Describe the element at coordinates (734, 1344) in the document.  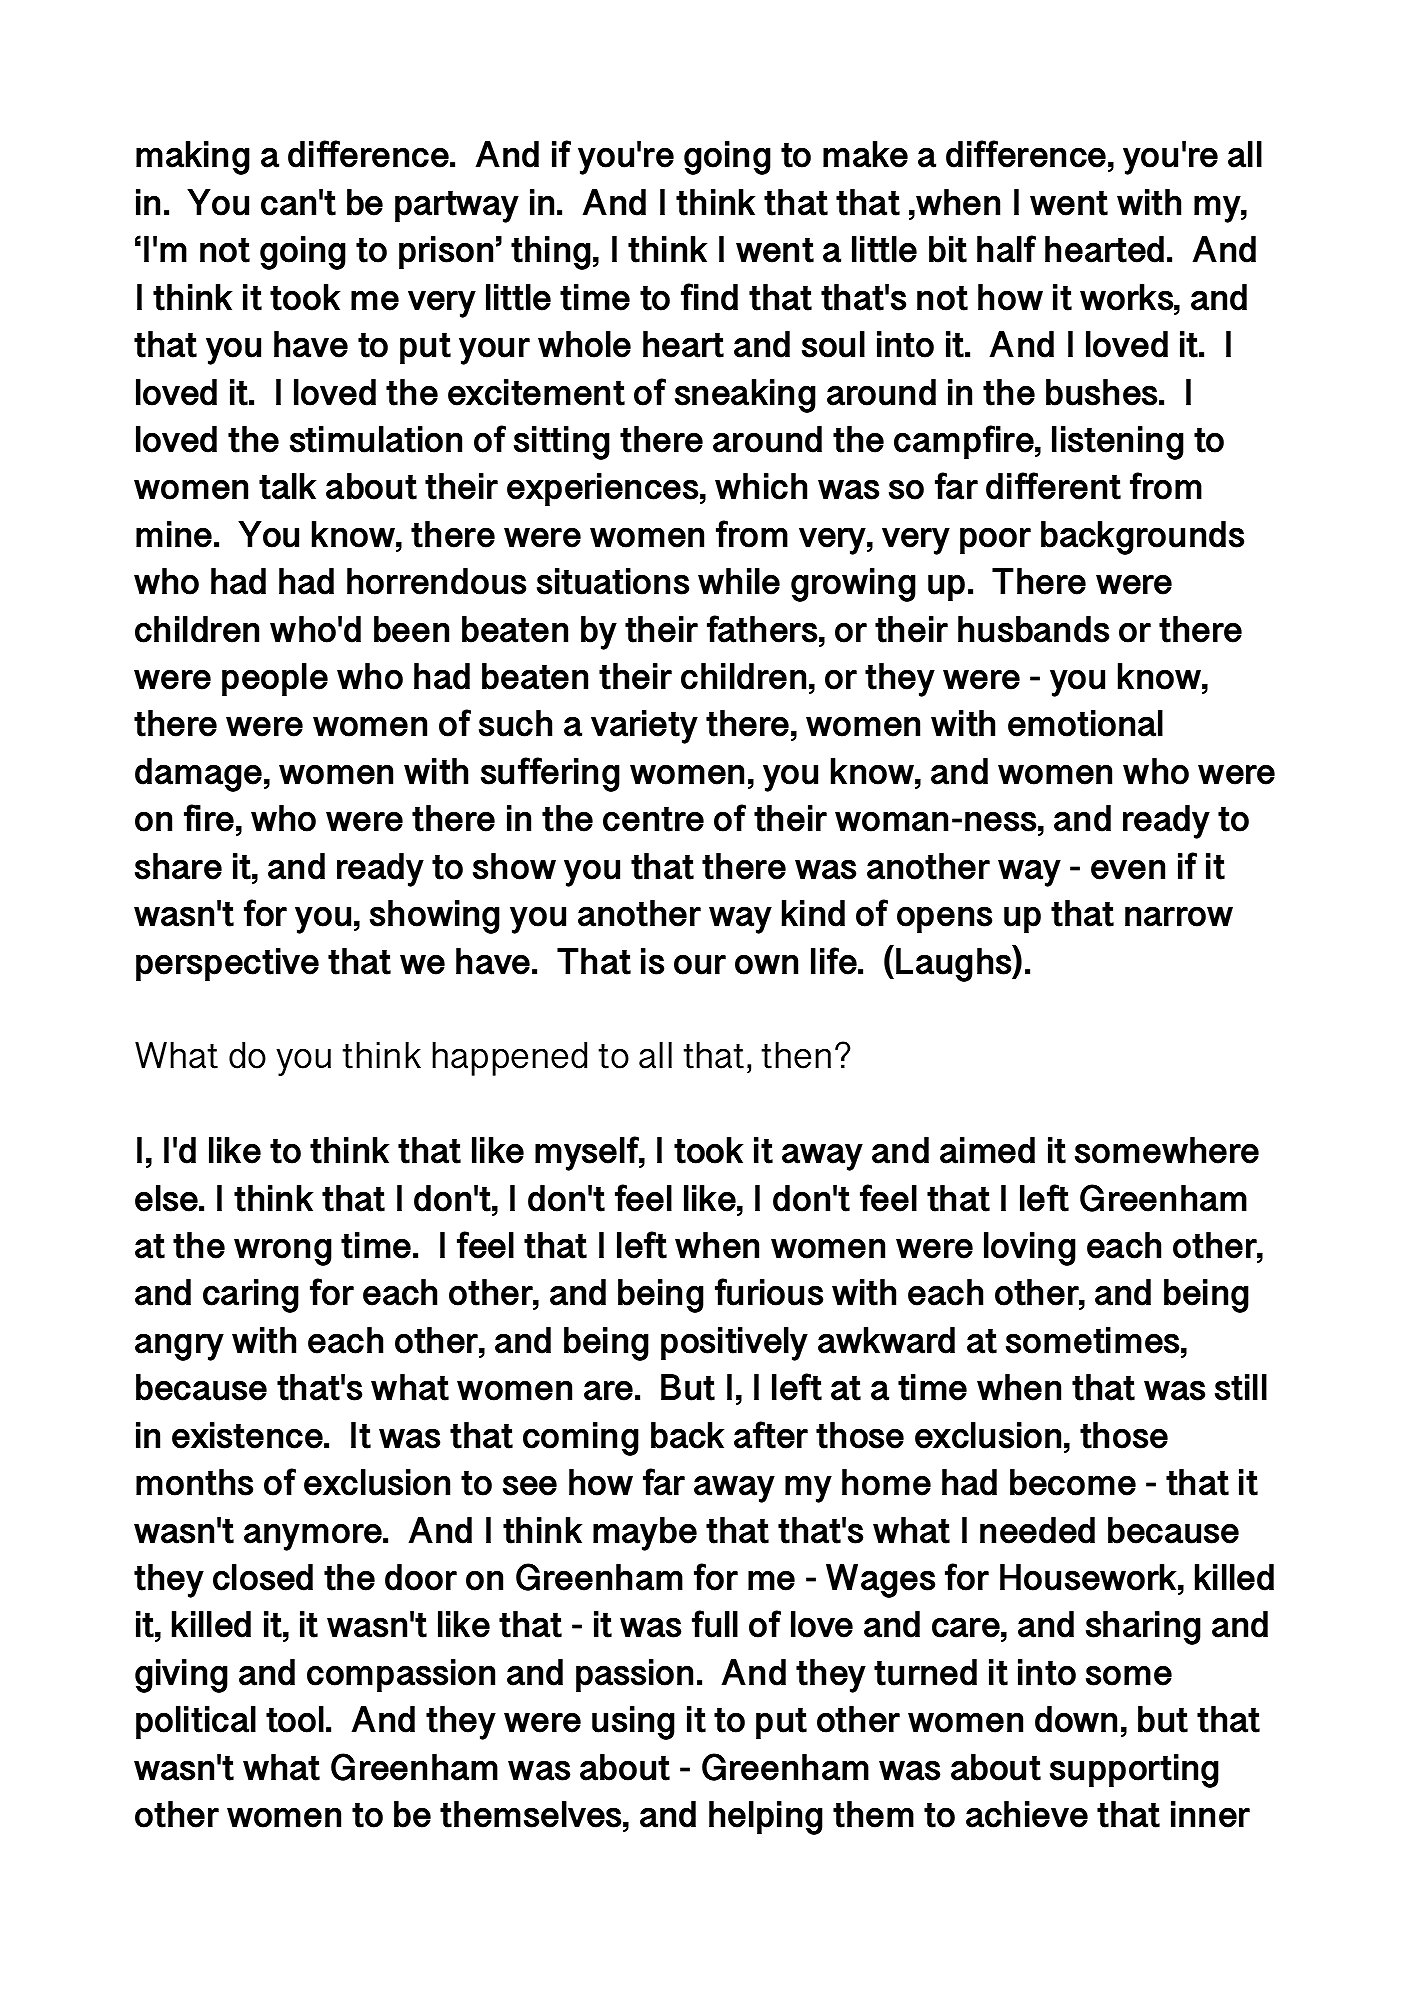
I see `positively` at that location.
